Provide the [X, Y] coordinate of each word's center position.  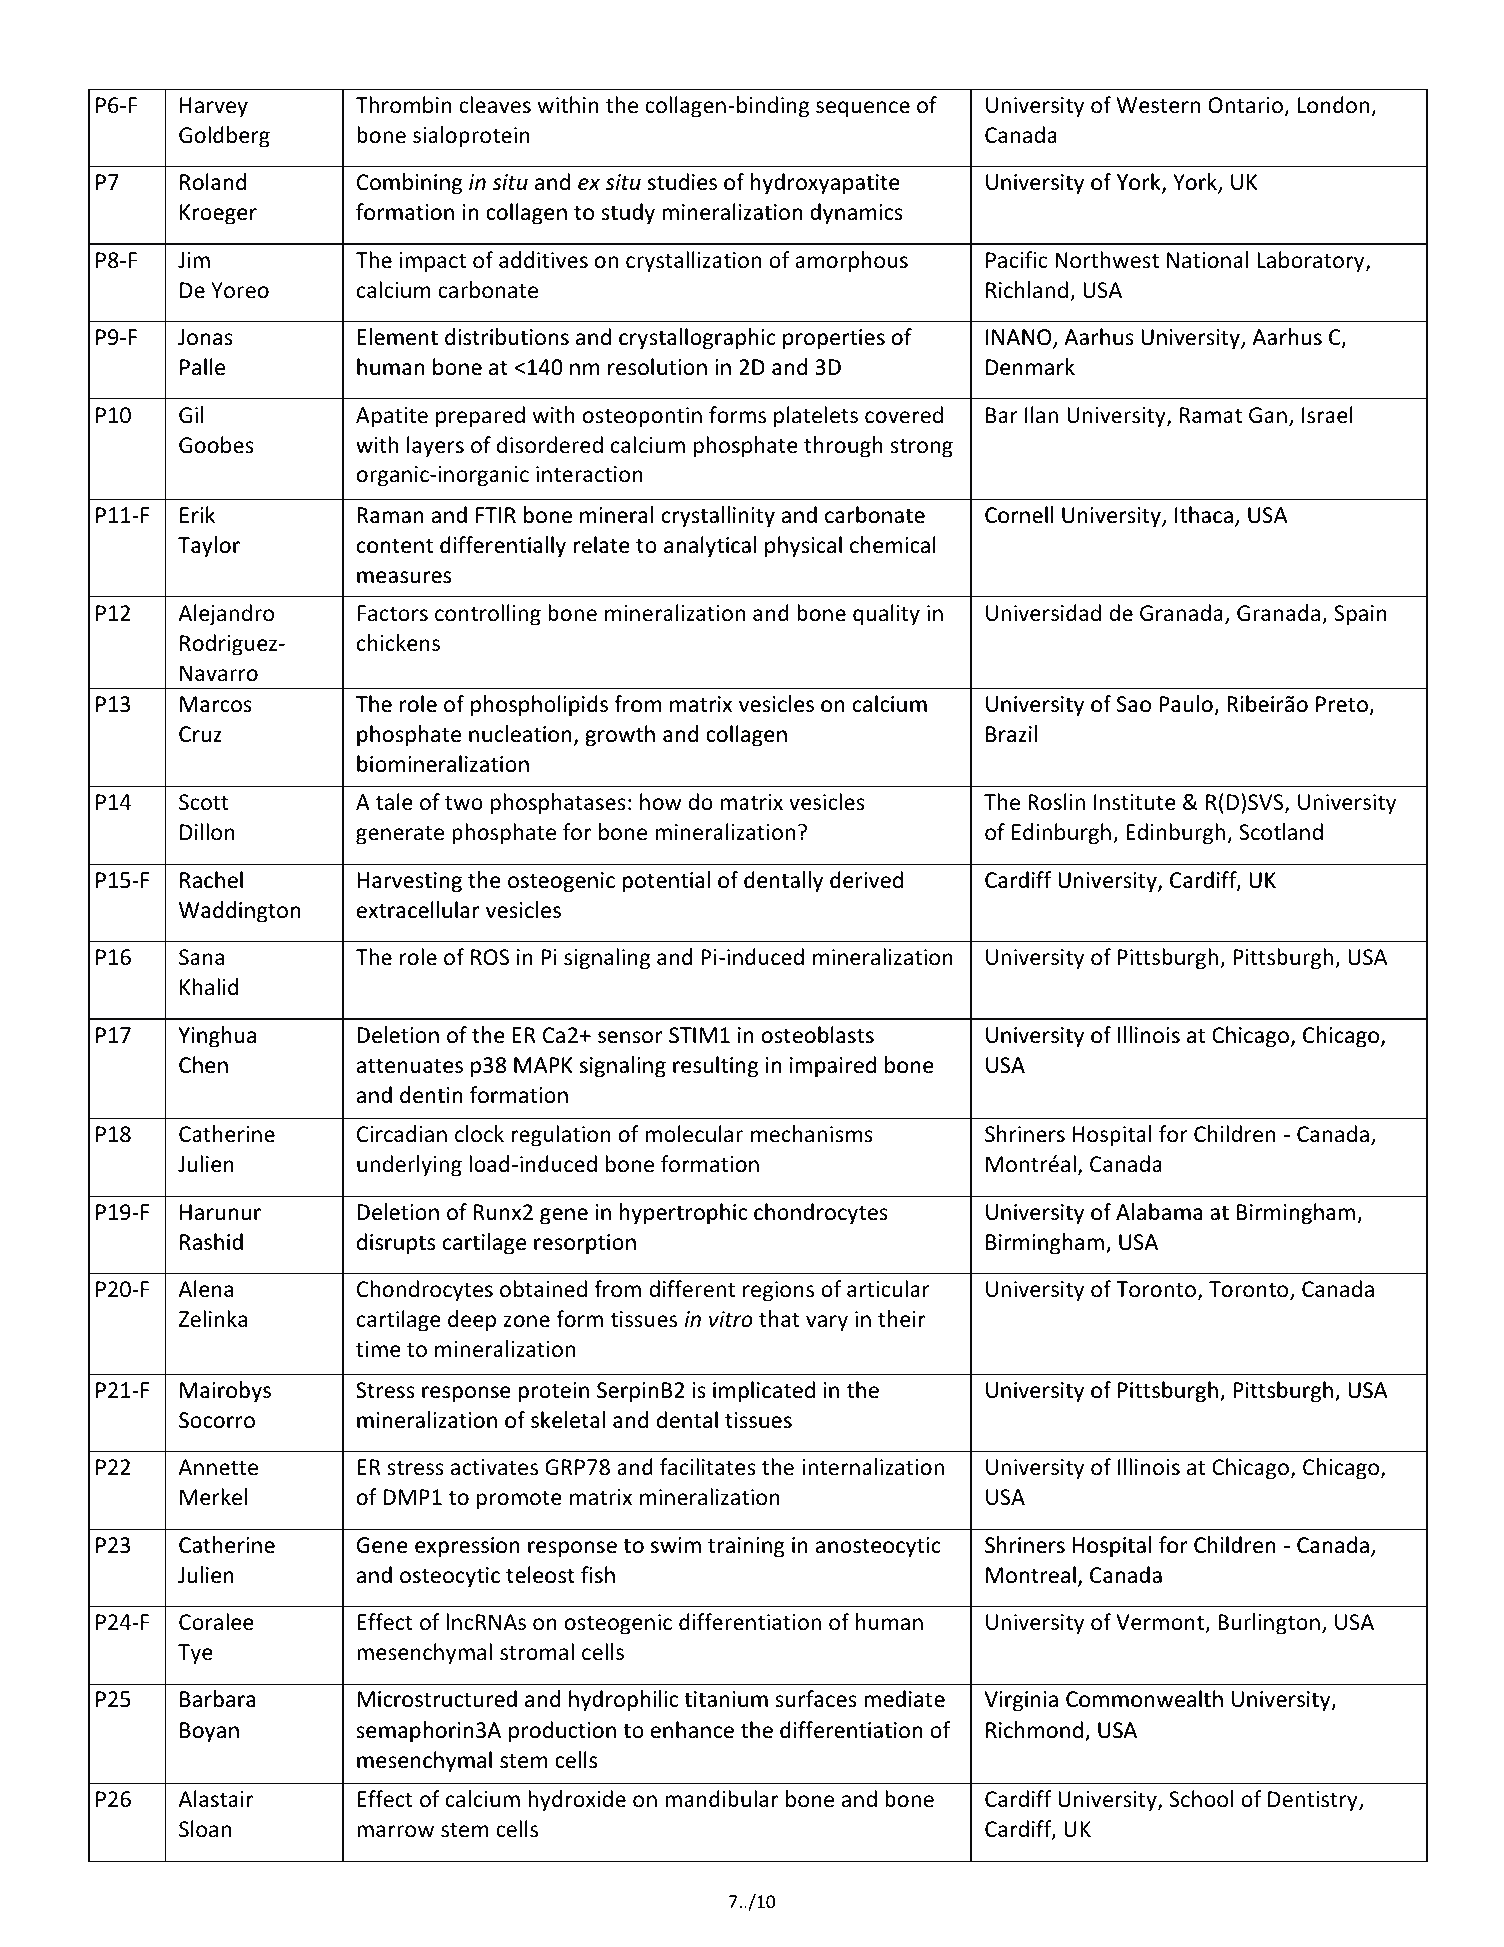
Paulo [1186, 703]
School [1201, 1799]
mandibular [722, 1798]
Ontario [1245, 105]
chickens [398, 643]
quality [886, 615]
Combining [409, 184]
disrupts [396, 1244]
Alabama [1159, 1211]
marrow [395, 1831]
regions [778, 1291]
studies [682, 181]
